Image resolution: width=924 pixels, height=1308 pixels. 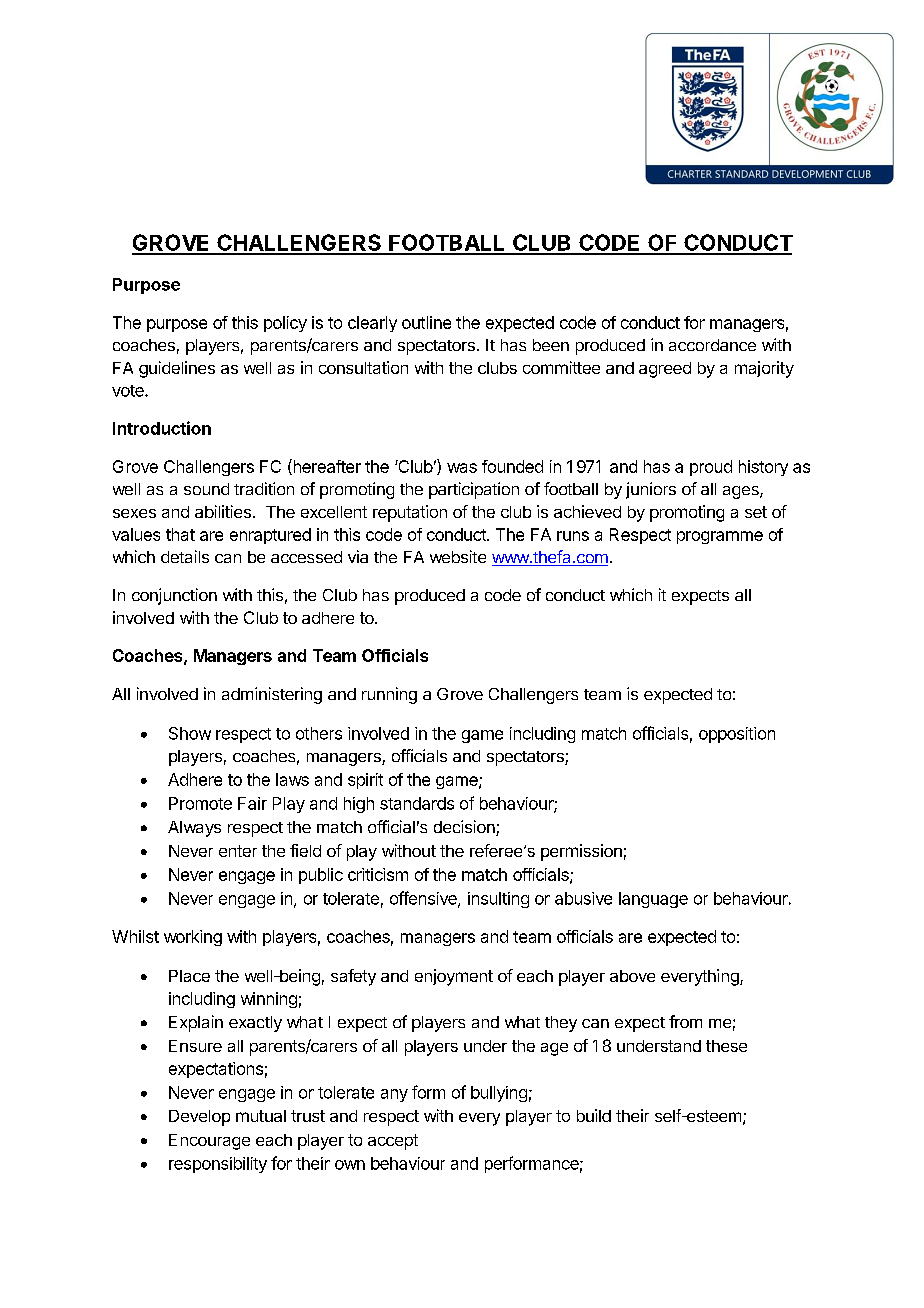 I want to click on enter, so click(x=238, y=851).
